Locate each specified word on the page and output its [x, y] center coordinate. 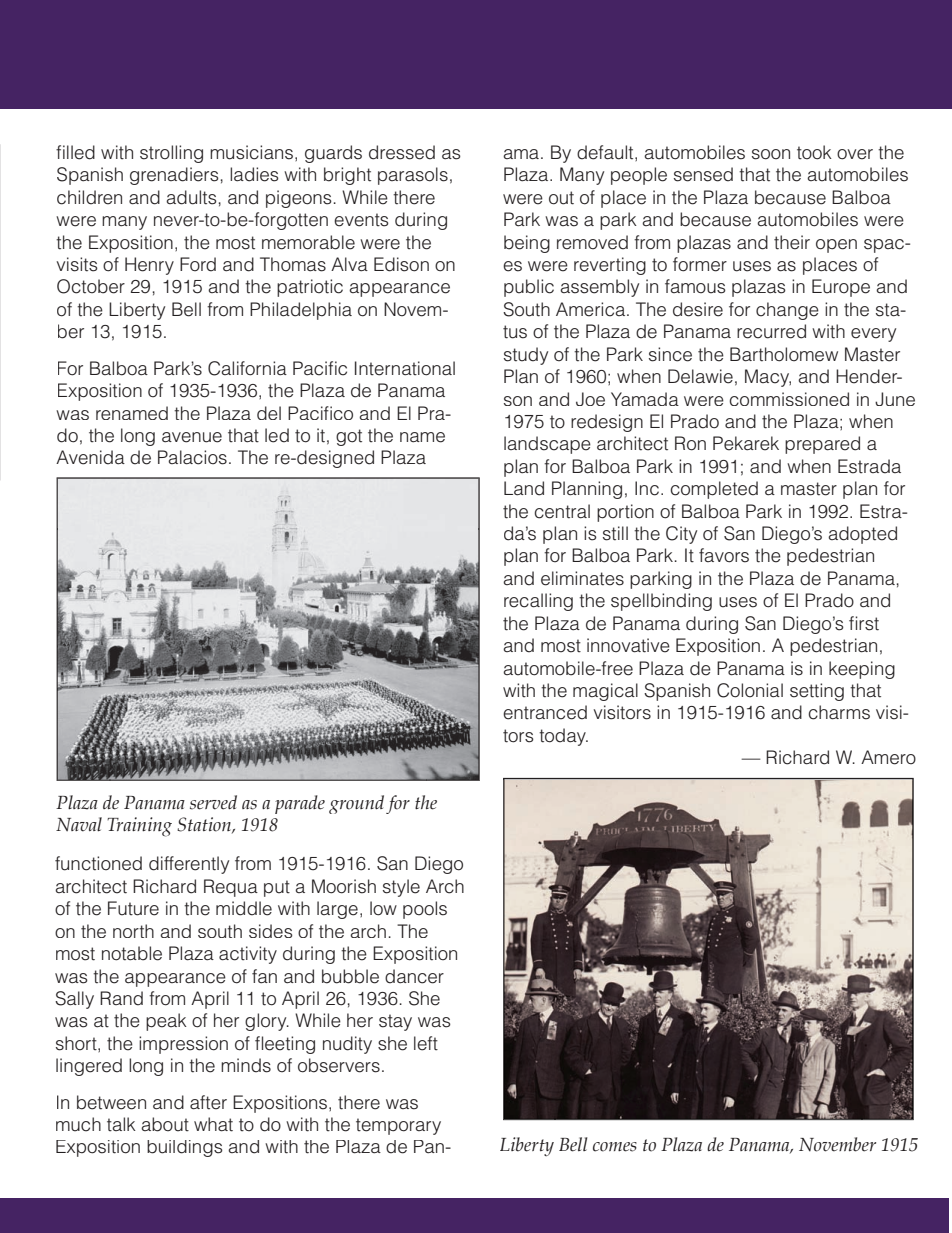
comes [615, 1147]
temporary [398, 1126]
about [165, 1124]
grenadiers [174, 176]
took [814, 152]
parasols [413, 176]
